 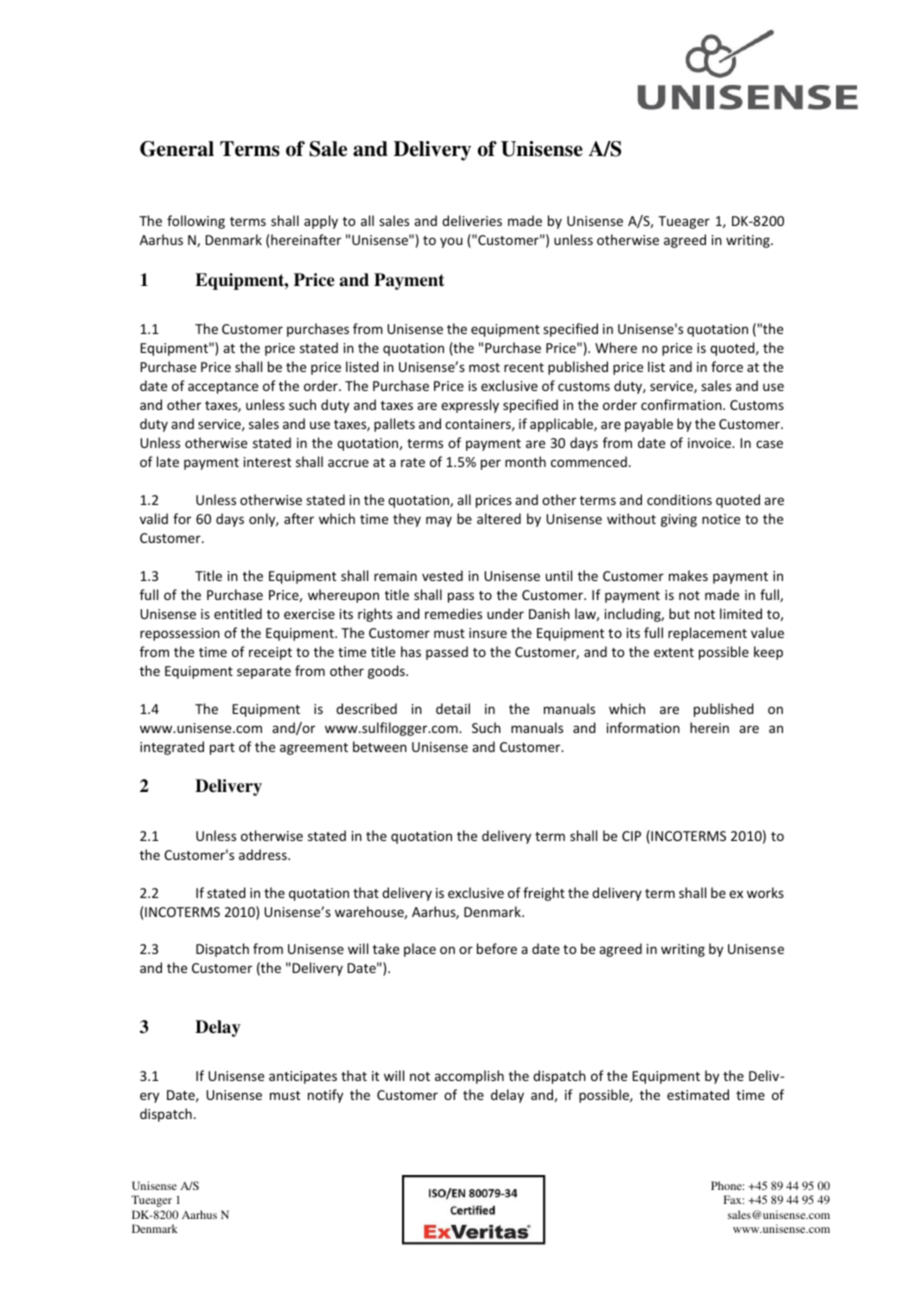 What do you see at coordinates (491, 464) in the screenshot?
I see `per` at bounding box center [491, 464].
